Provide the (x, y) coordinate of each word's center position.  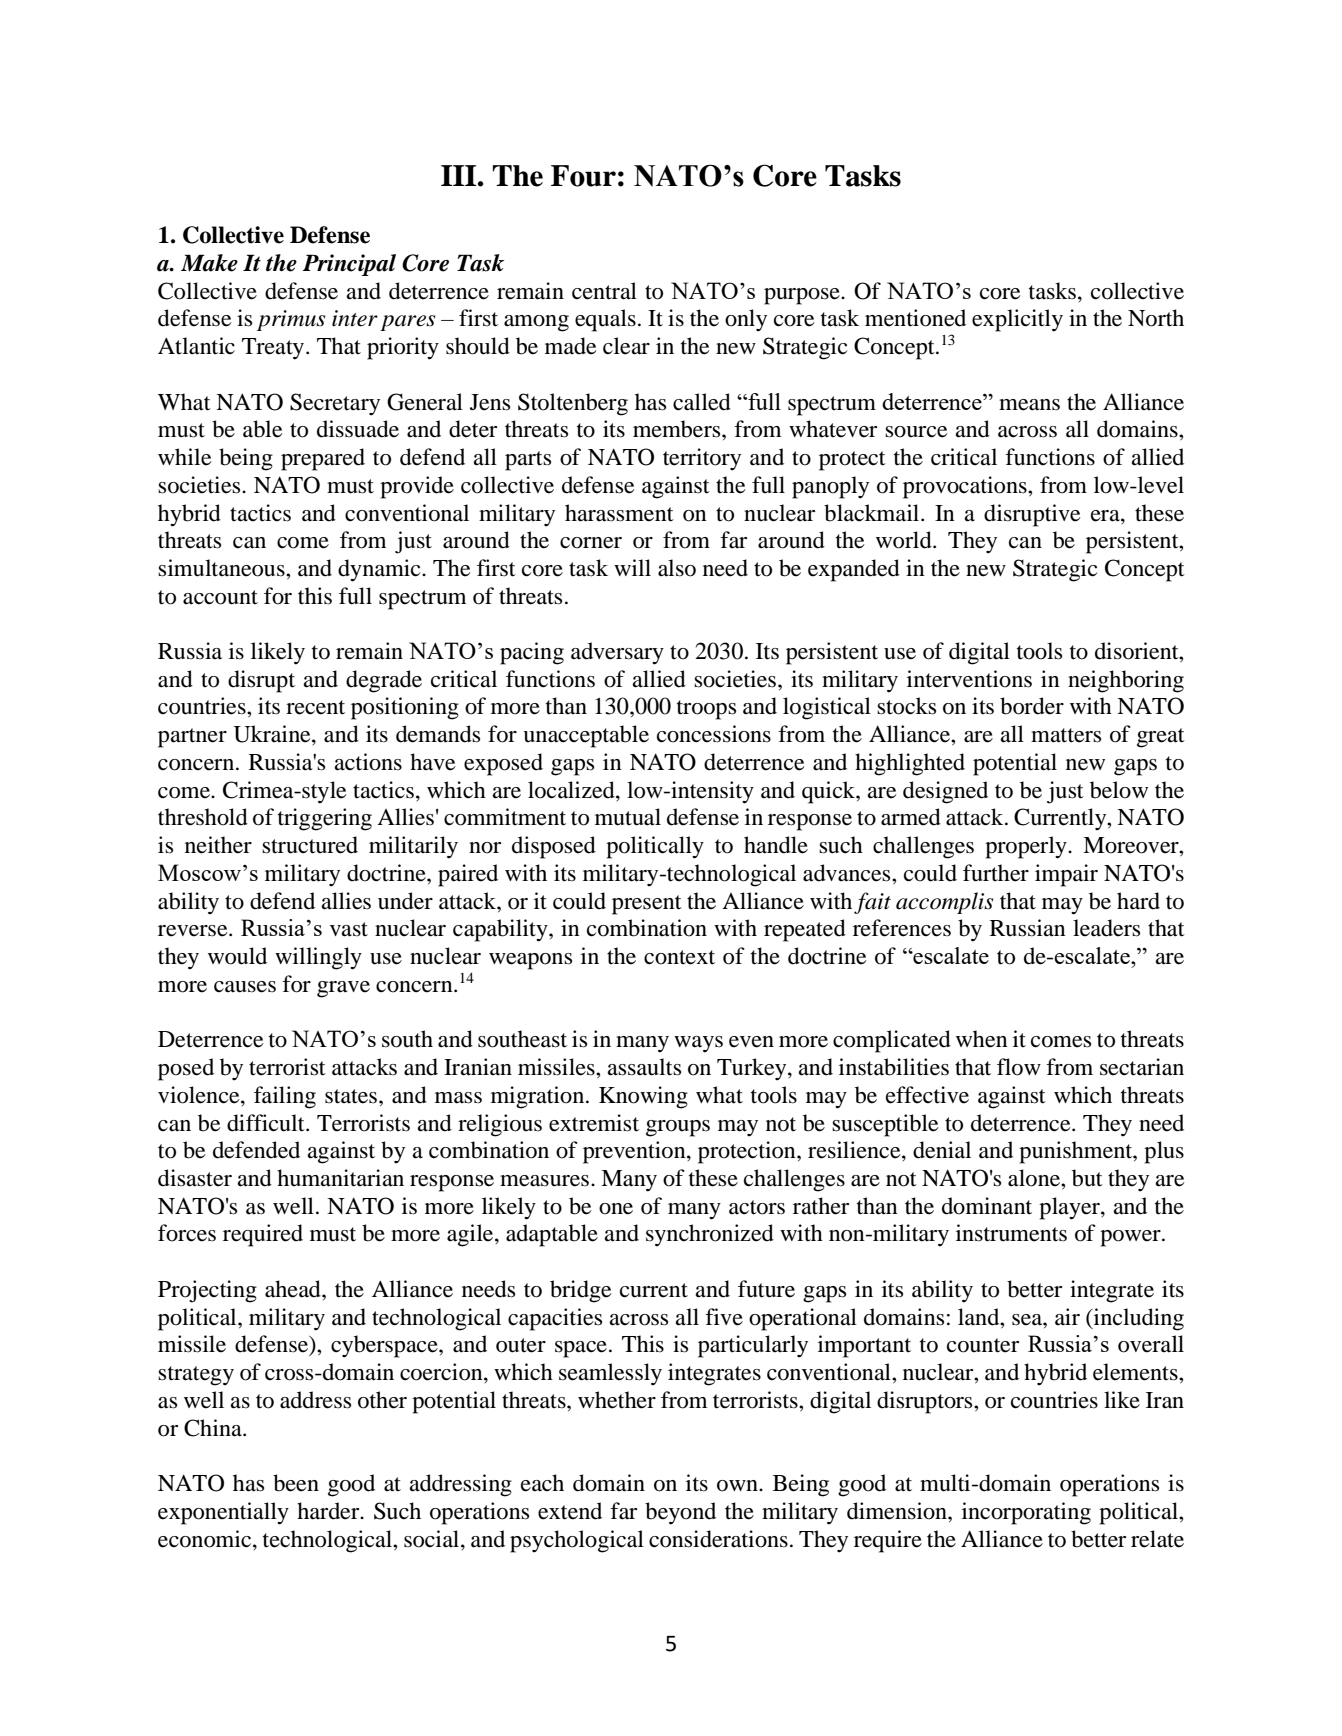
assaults (644, 1067)
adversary (617, 653)
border (1032, 706)
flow (1019, 1067)
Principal (349, 265)
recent (315, 707)
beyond (680, 1513)
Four (583, 176)
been (296, 1483)
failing (285, 1097)
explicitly (1017, 320)
